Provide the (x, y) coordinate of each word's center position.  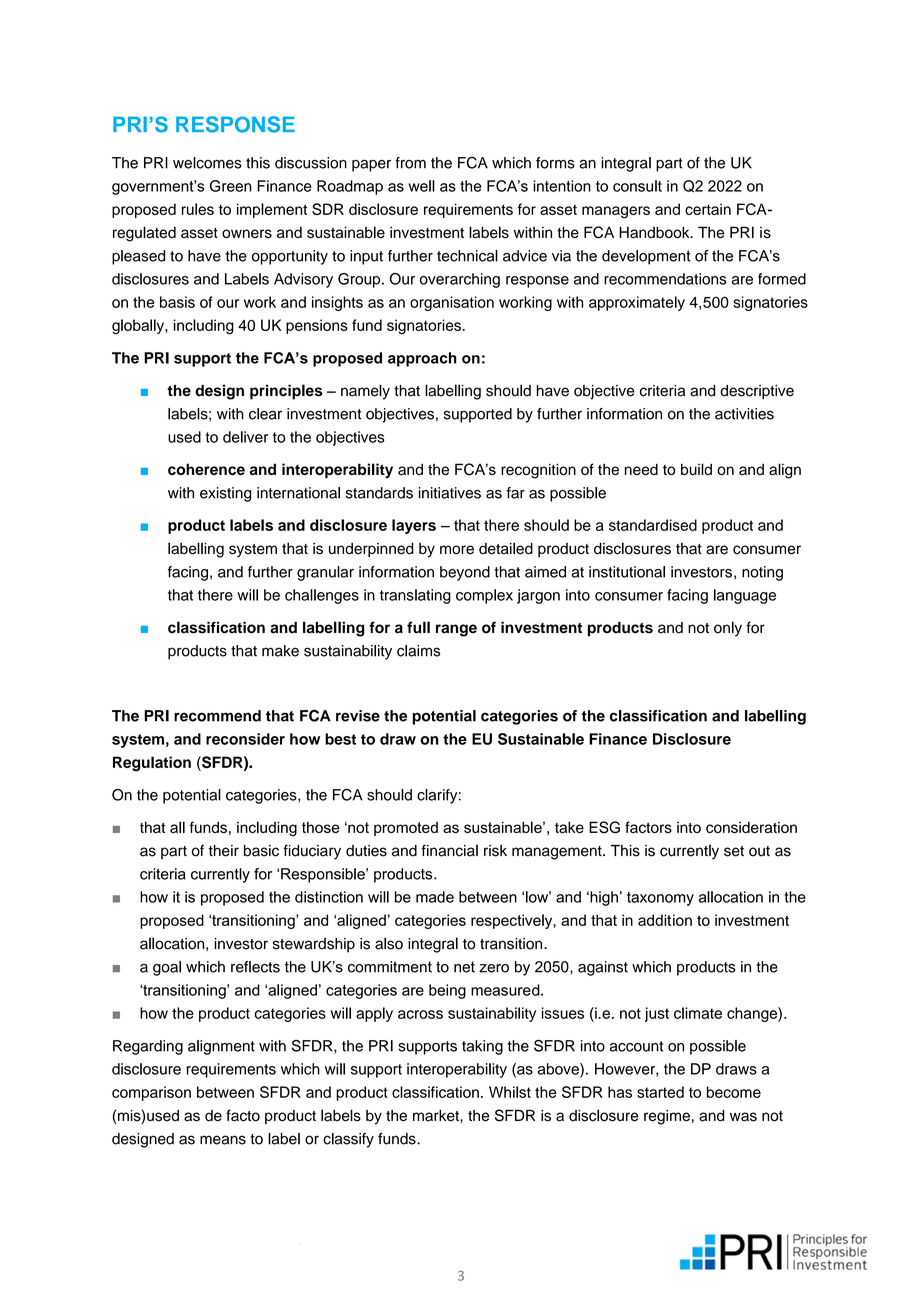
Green (231, 186)
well (421, 186)
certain (708, 209)
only (728, 629)
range (456, 630)
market (437, 1116)
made (435, 897)
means (223, 1140)
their (224, 851)
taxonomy (660, 899)
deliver (245, 437)
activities (744, 414)
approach (422, 359)
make (280, 651)
